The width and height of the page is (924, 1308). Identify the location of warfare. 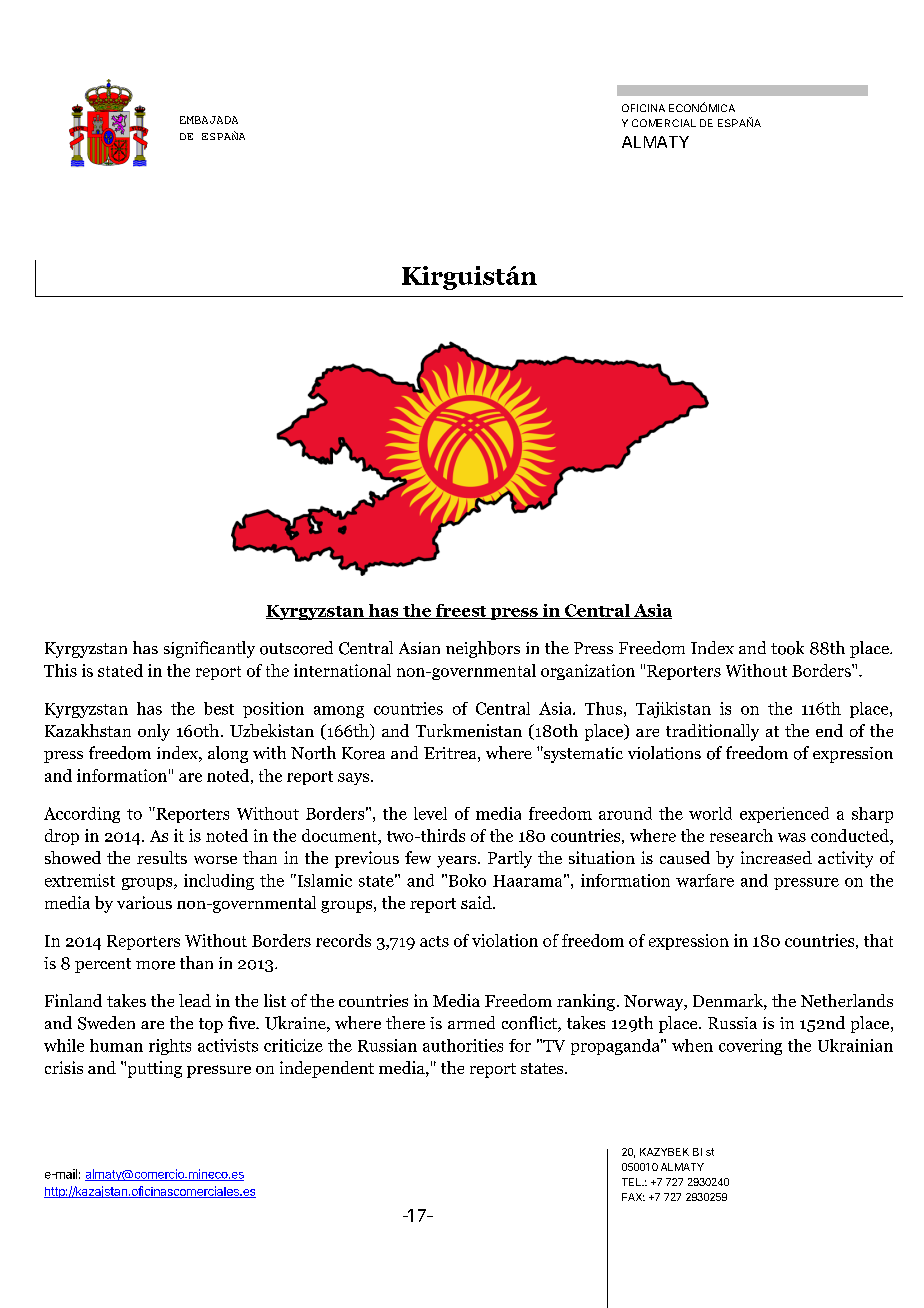
(705, 880).
